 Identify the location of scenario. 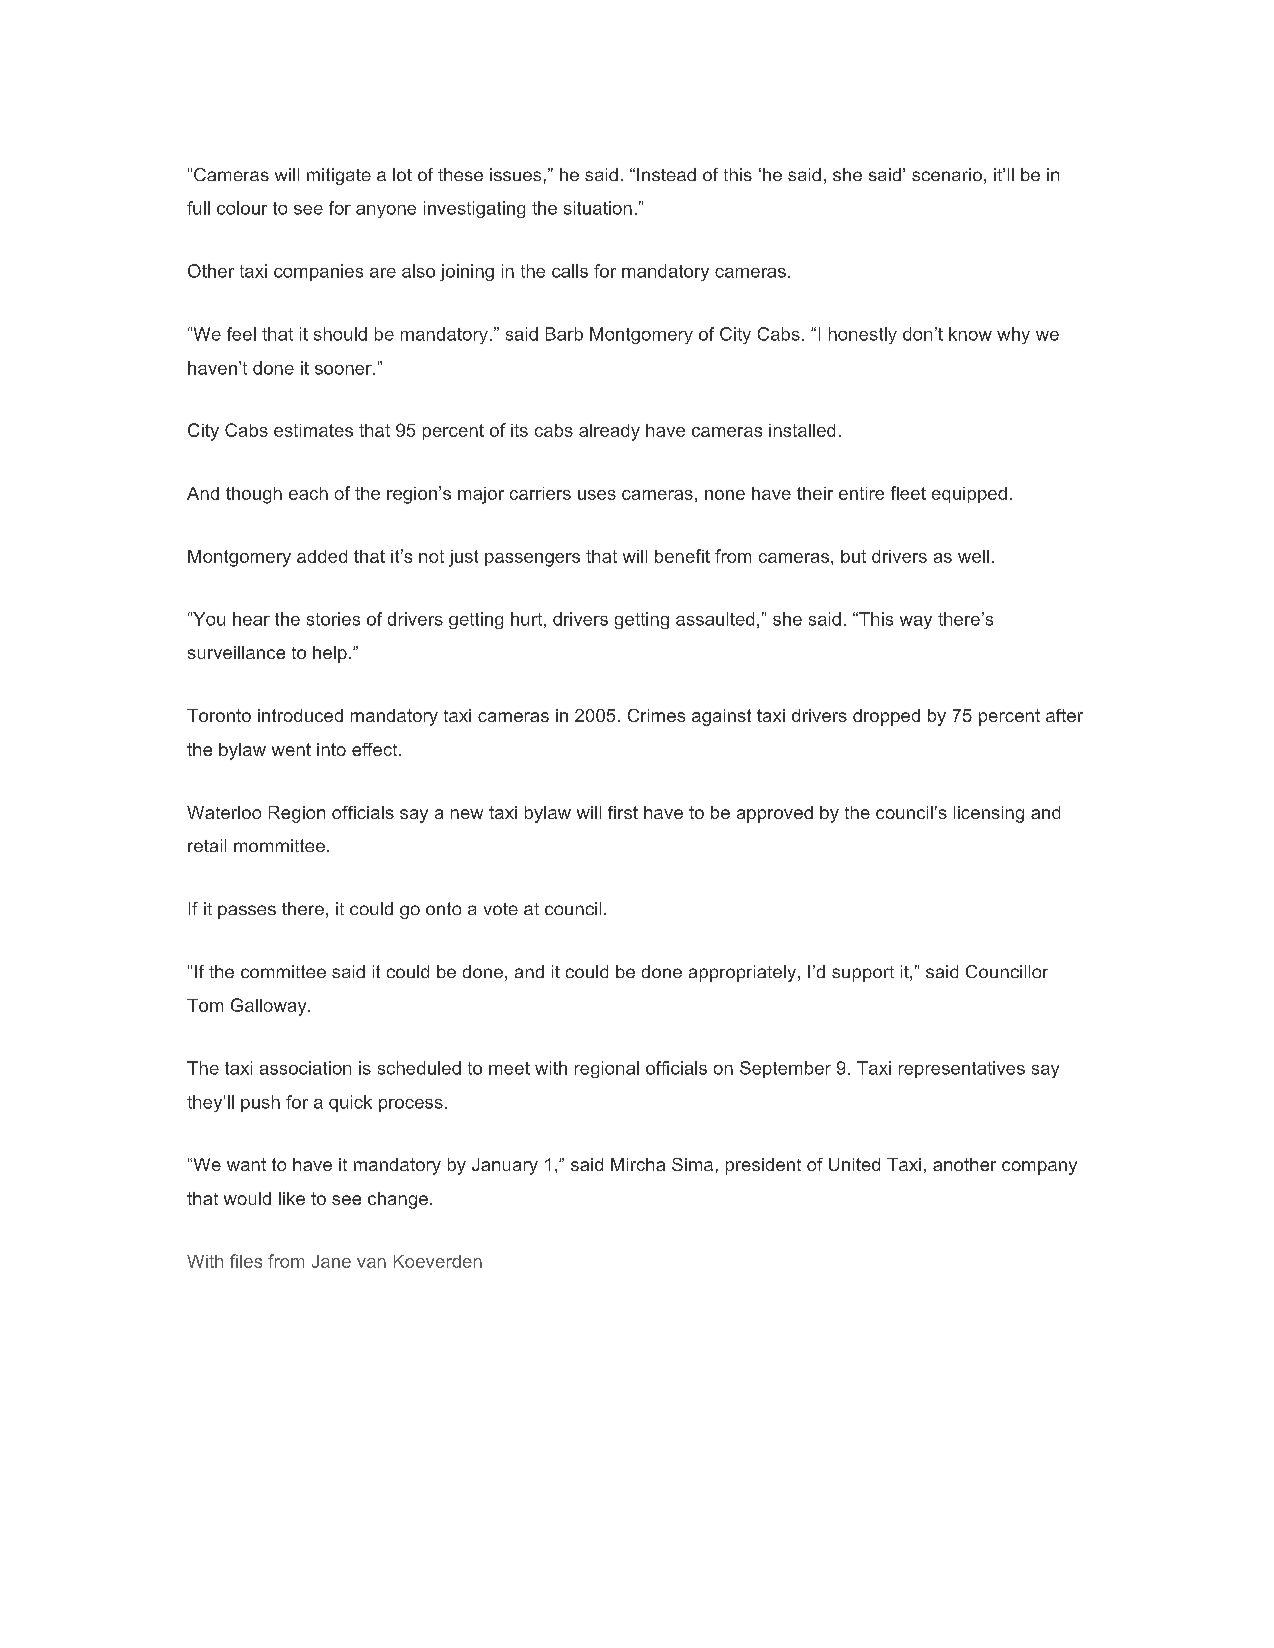
(947, 174).
